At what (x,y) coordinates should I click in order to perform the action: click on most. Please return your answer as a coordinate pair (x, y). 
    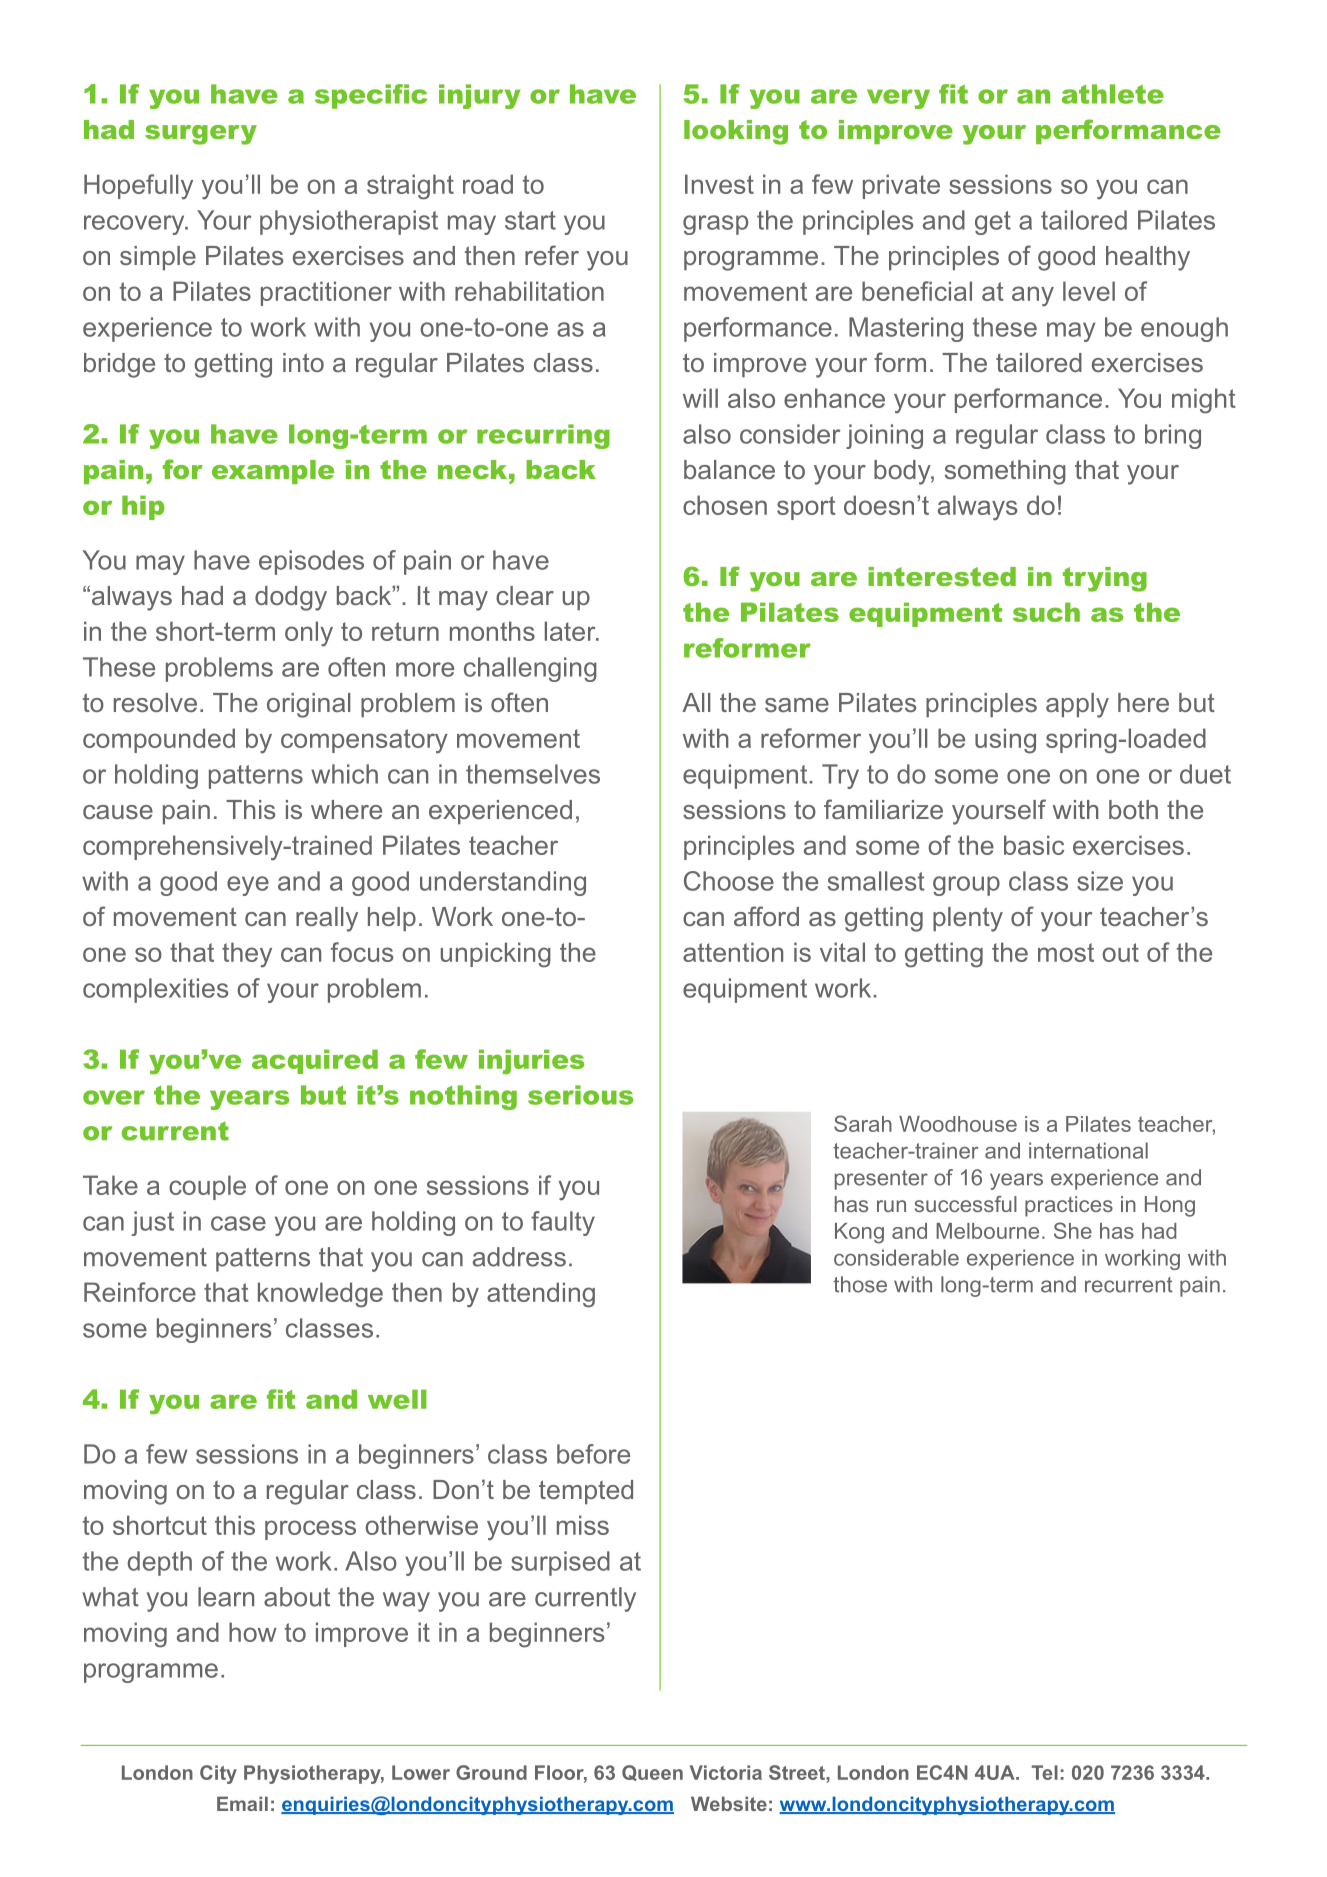
    Looking at the image, I should click on (1066, 952).
